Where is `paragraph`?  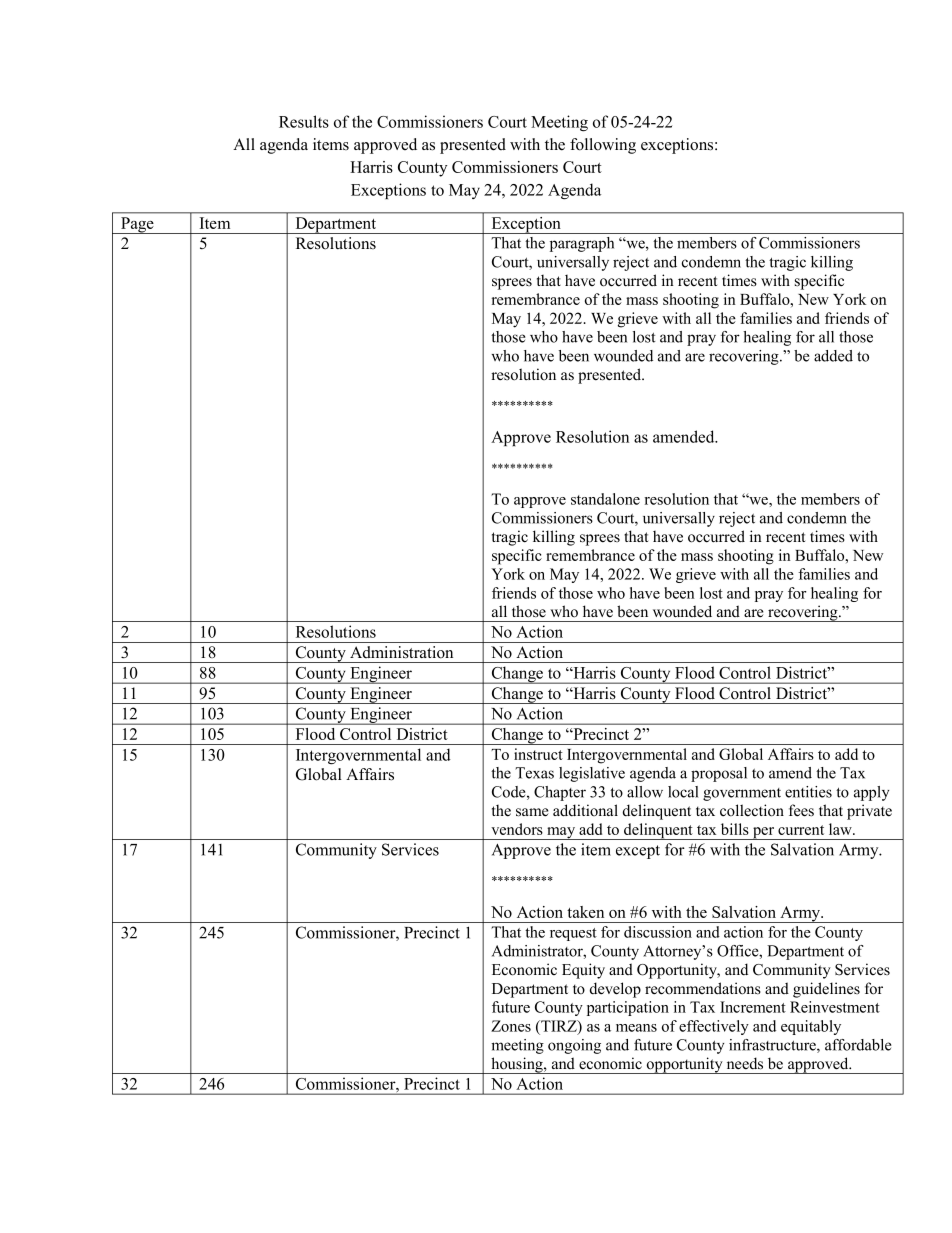
paragraph is located at coordinates (582, 244).
